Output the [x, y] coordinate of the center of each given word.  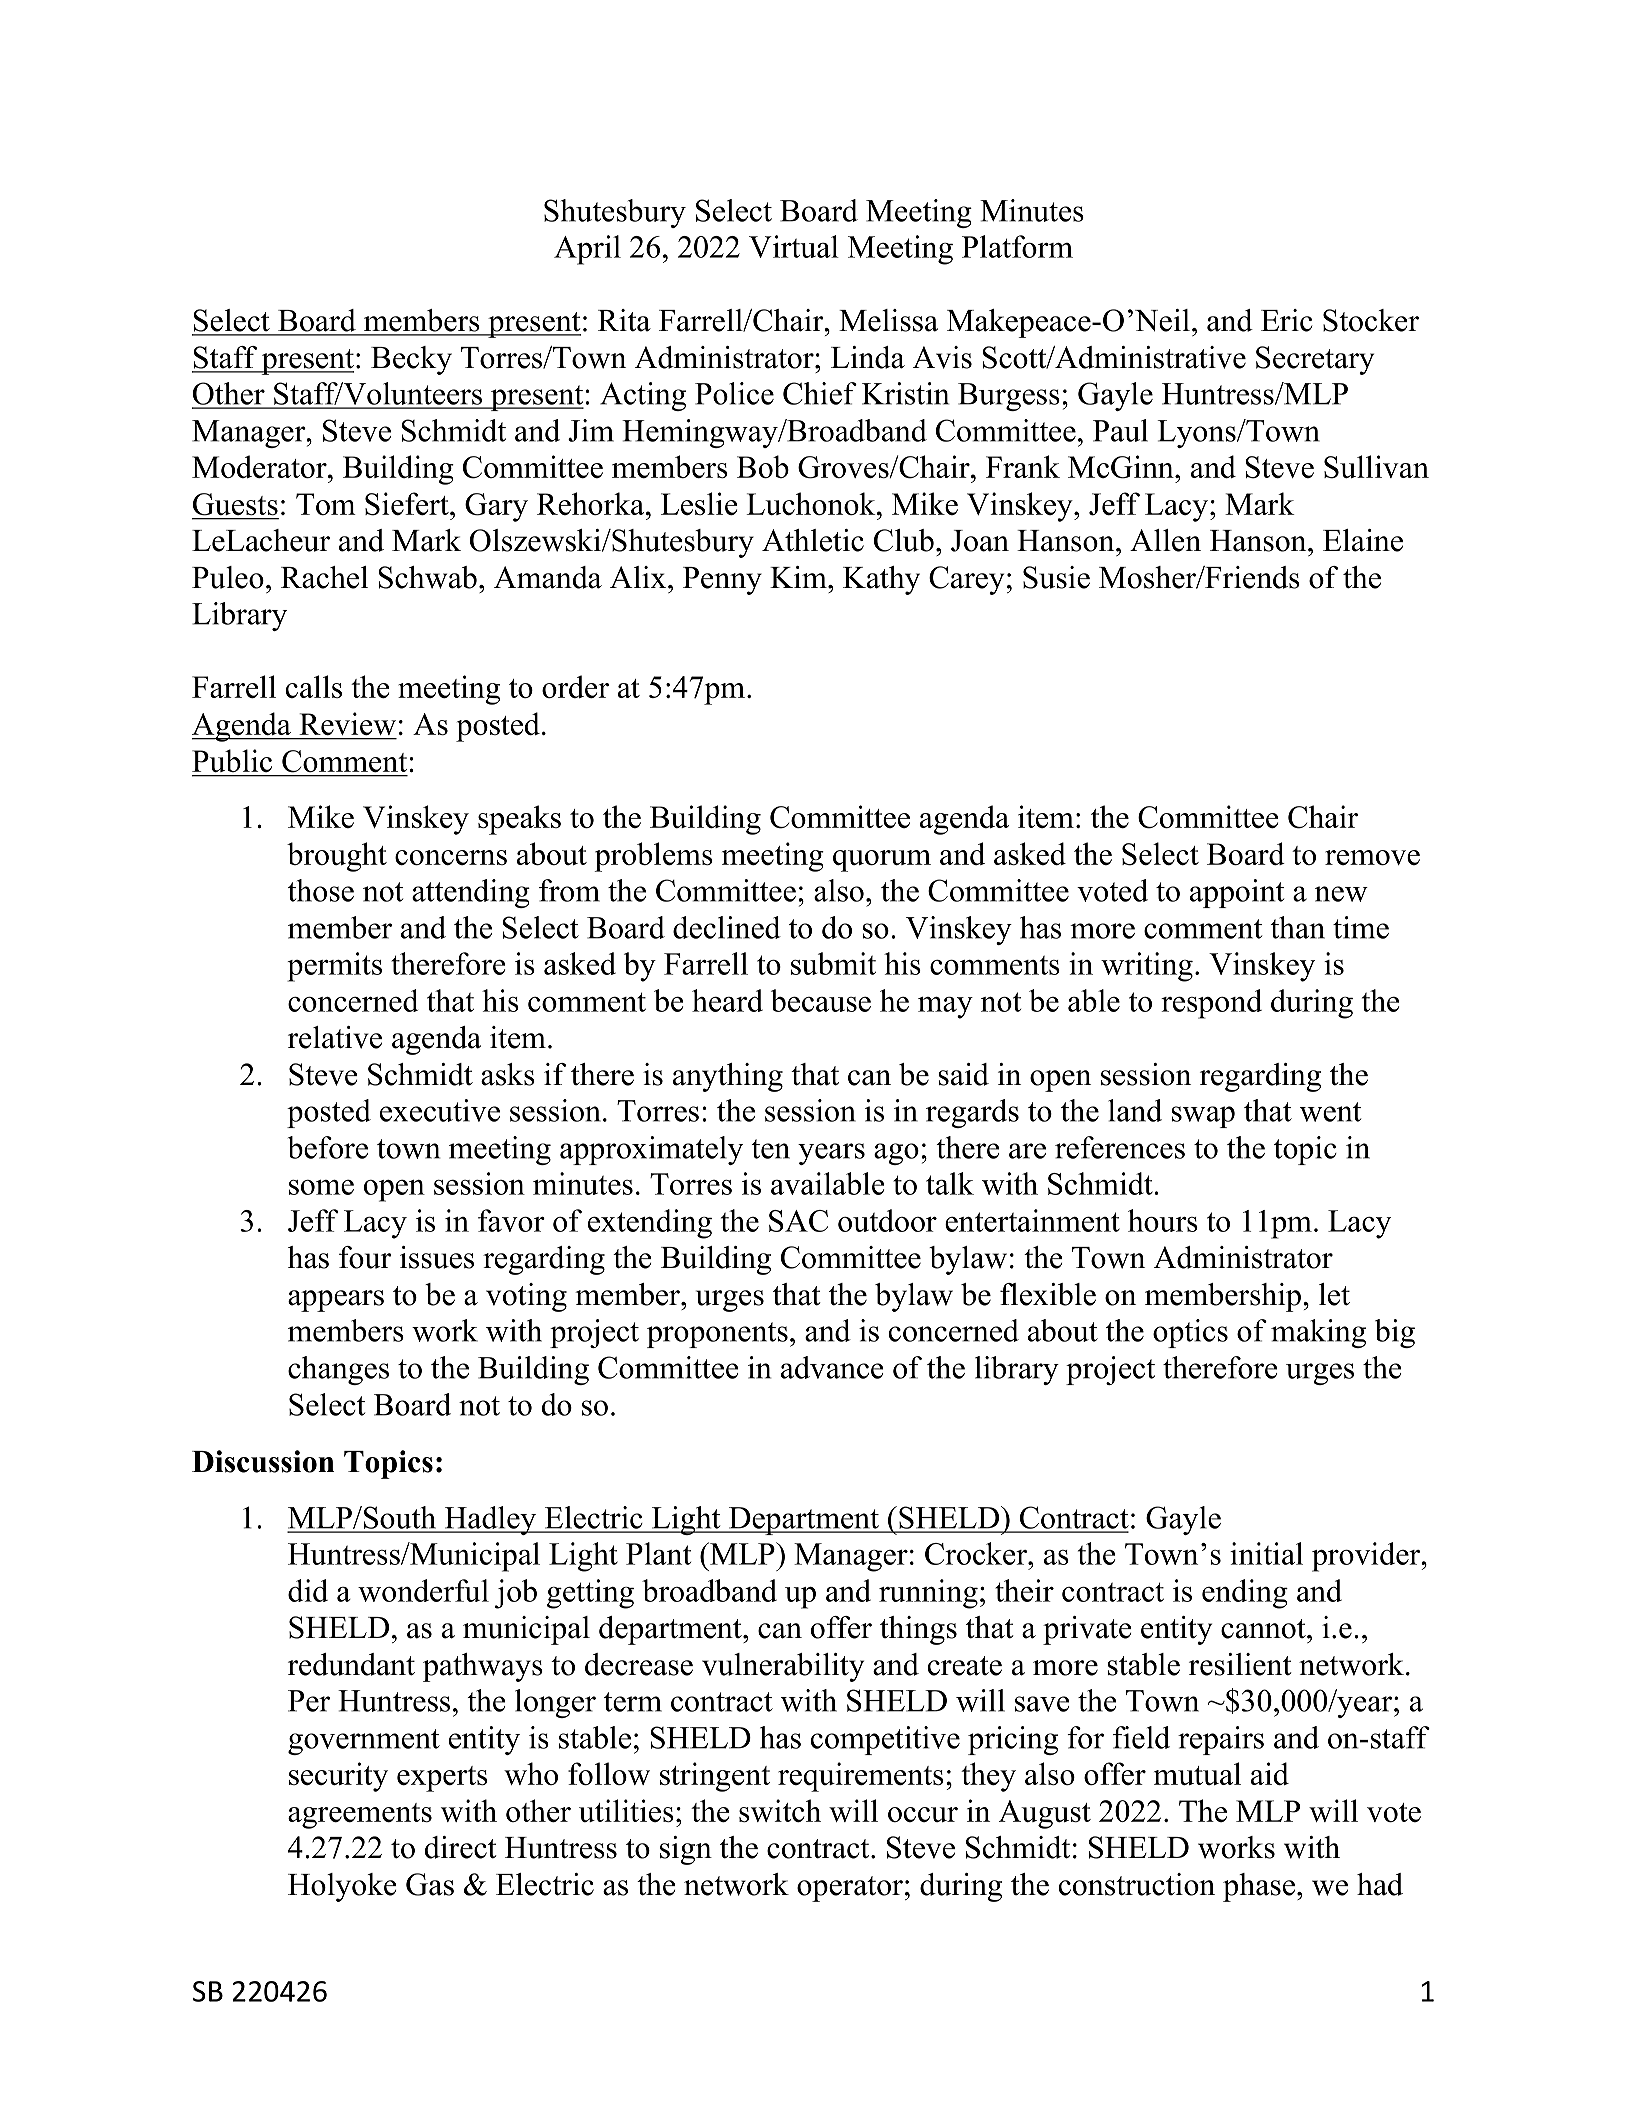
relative [335, 1037]
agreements [360, 1816]
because [821, 1000]
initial [1266, 1553]
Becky [411, 360]
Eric [1286, 320]
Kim [799, 577]
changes [338, 1370]
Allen [1165, 540]
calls [314, 686]
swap [1203, 1117]
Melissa [888, 320]
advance [832, 1367]
